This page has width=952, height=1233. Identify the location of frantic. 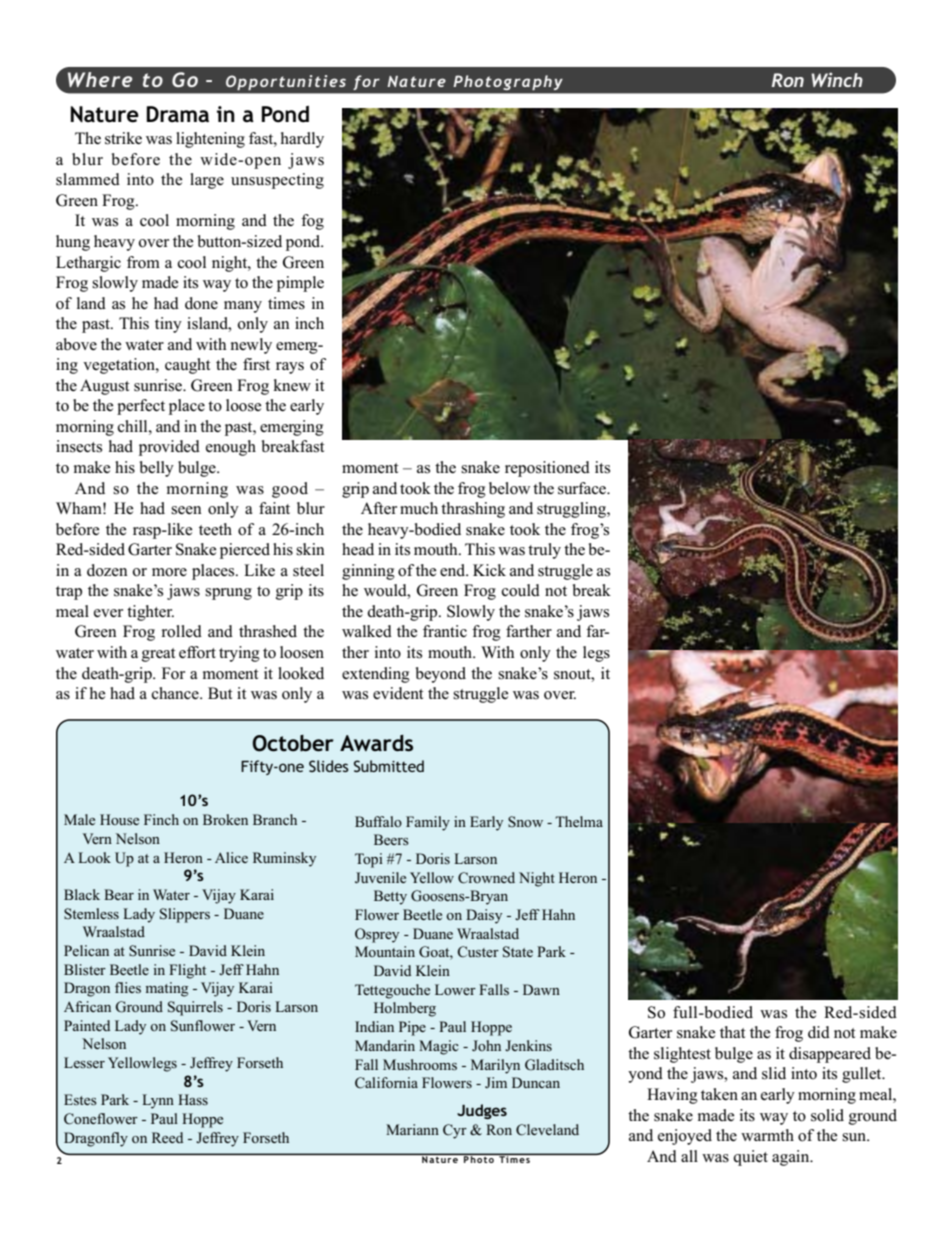
(445, 631).
